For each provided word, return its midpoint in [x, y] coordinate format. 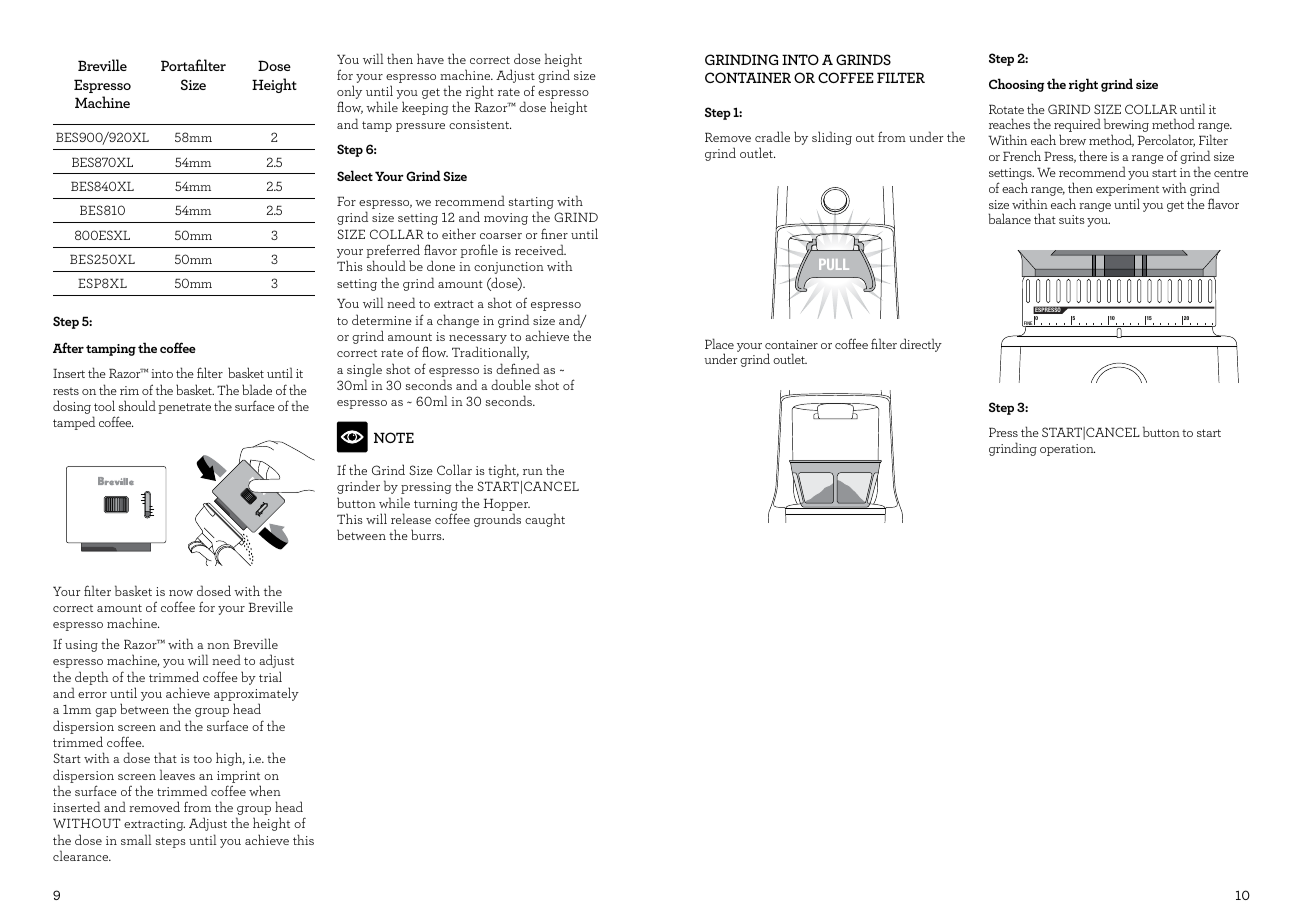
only [349, 93]
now [181, 593]
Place [719, 343]
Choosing [1017, 85]
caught [545, 520]
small [136, 839]
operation [1067, 450]
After [68, 347]
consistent [480, 124]
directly [921, 345]
